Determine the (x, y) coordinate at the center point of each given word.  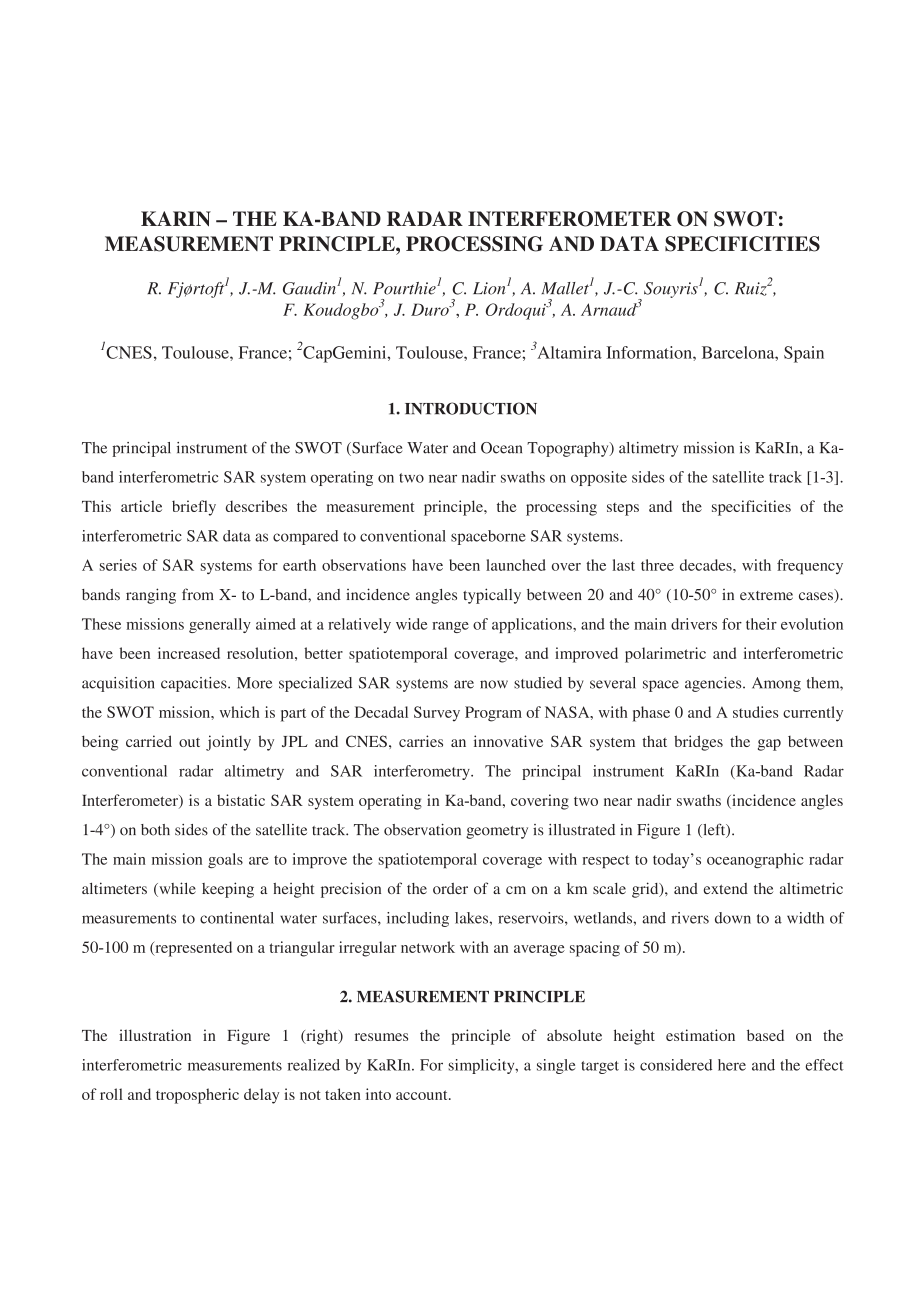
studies (755, 712)
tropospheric (197, 1096)
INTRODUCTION (471, 408)
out (189, 742)
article (141, 506)
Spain (804, 354)
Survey (437, 714)
